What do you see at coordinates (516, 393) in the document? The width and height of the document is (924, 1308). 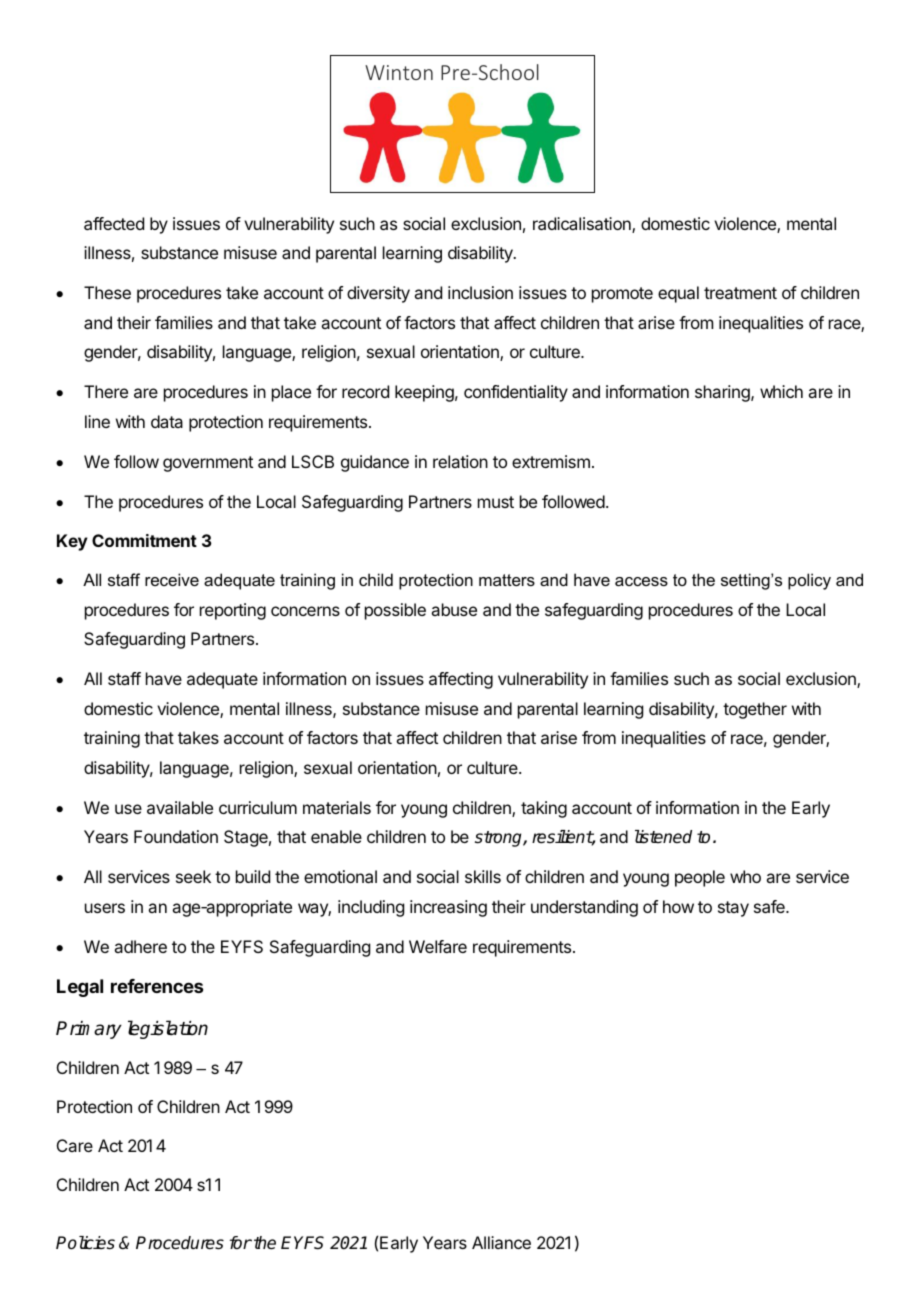 I see `confidentiality` at bounding box center [516, 393].
